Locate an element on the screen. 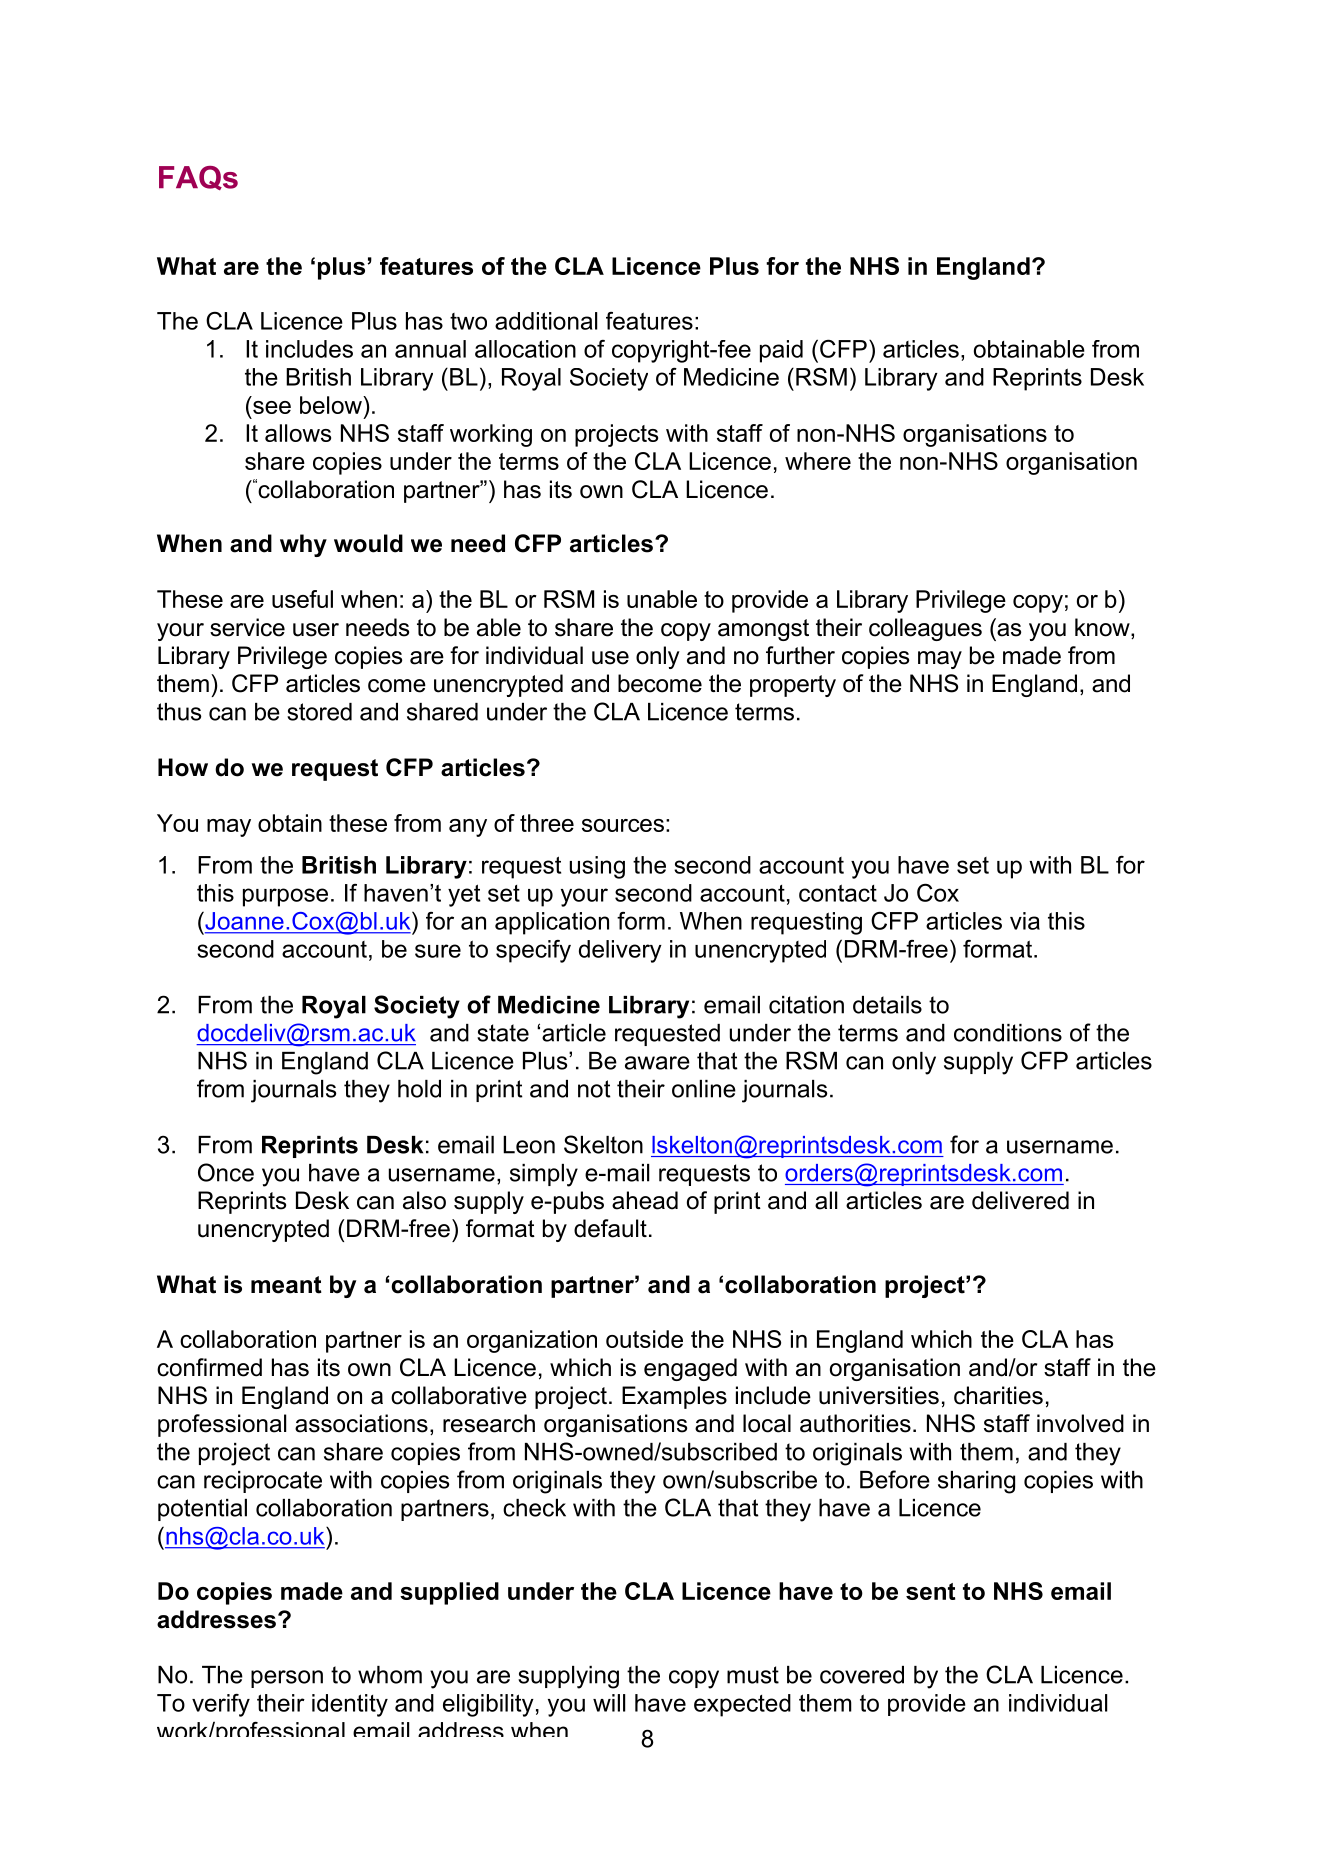 This screenshot has height=1862, width=1317. aware is located at coordinates (657, 1063).
